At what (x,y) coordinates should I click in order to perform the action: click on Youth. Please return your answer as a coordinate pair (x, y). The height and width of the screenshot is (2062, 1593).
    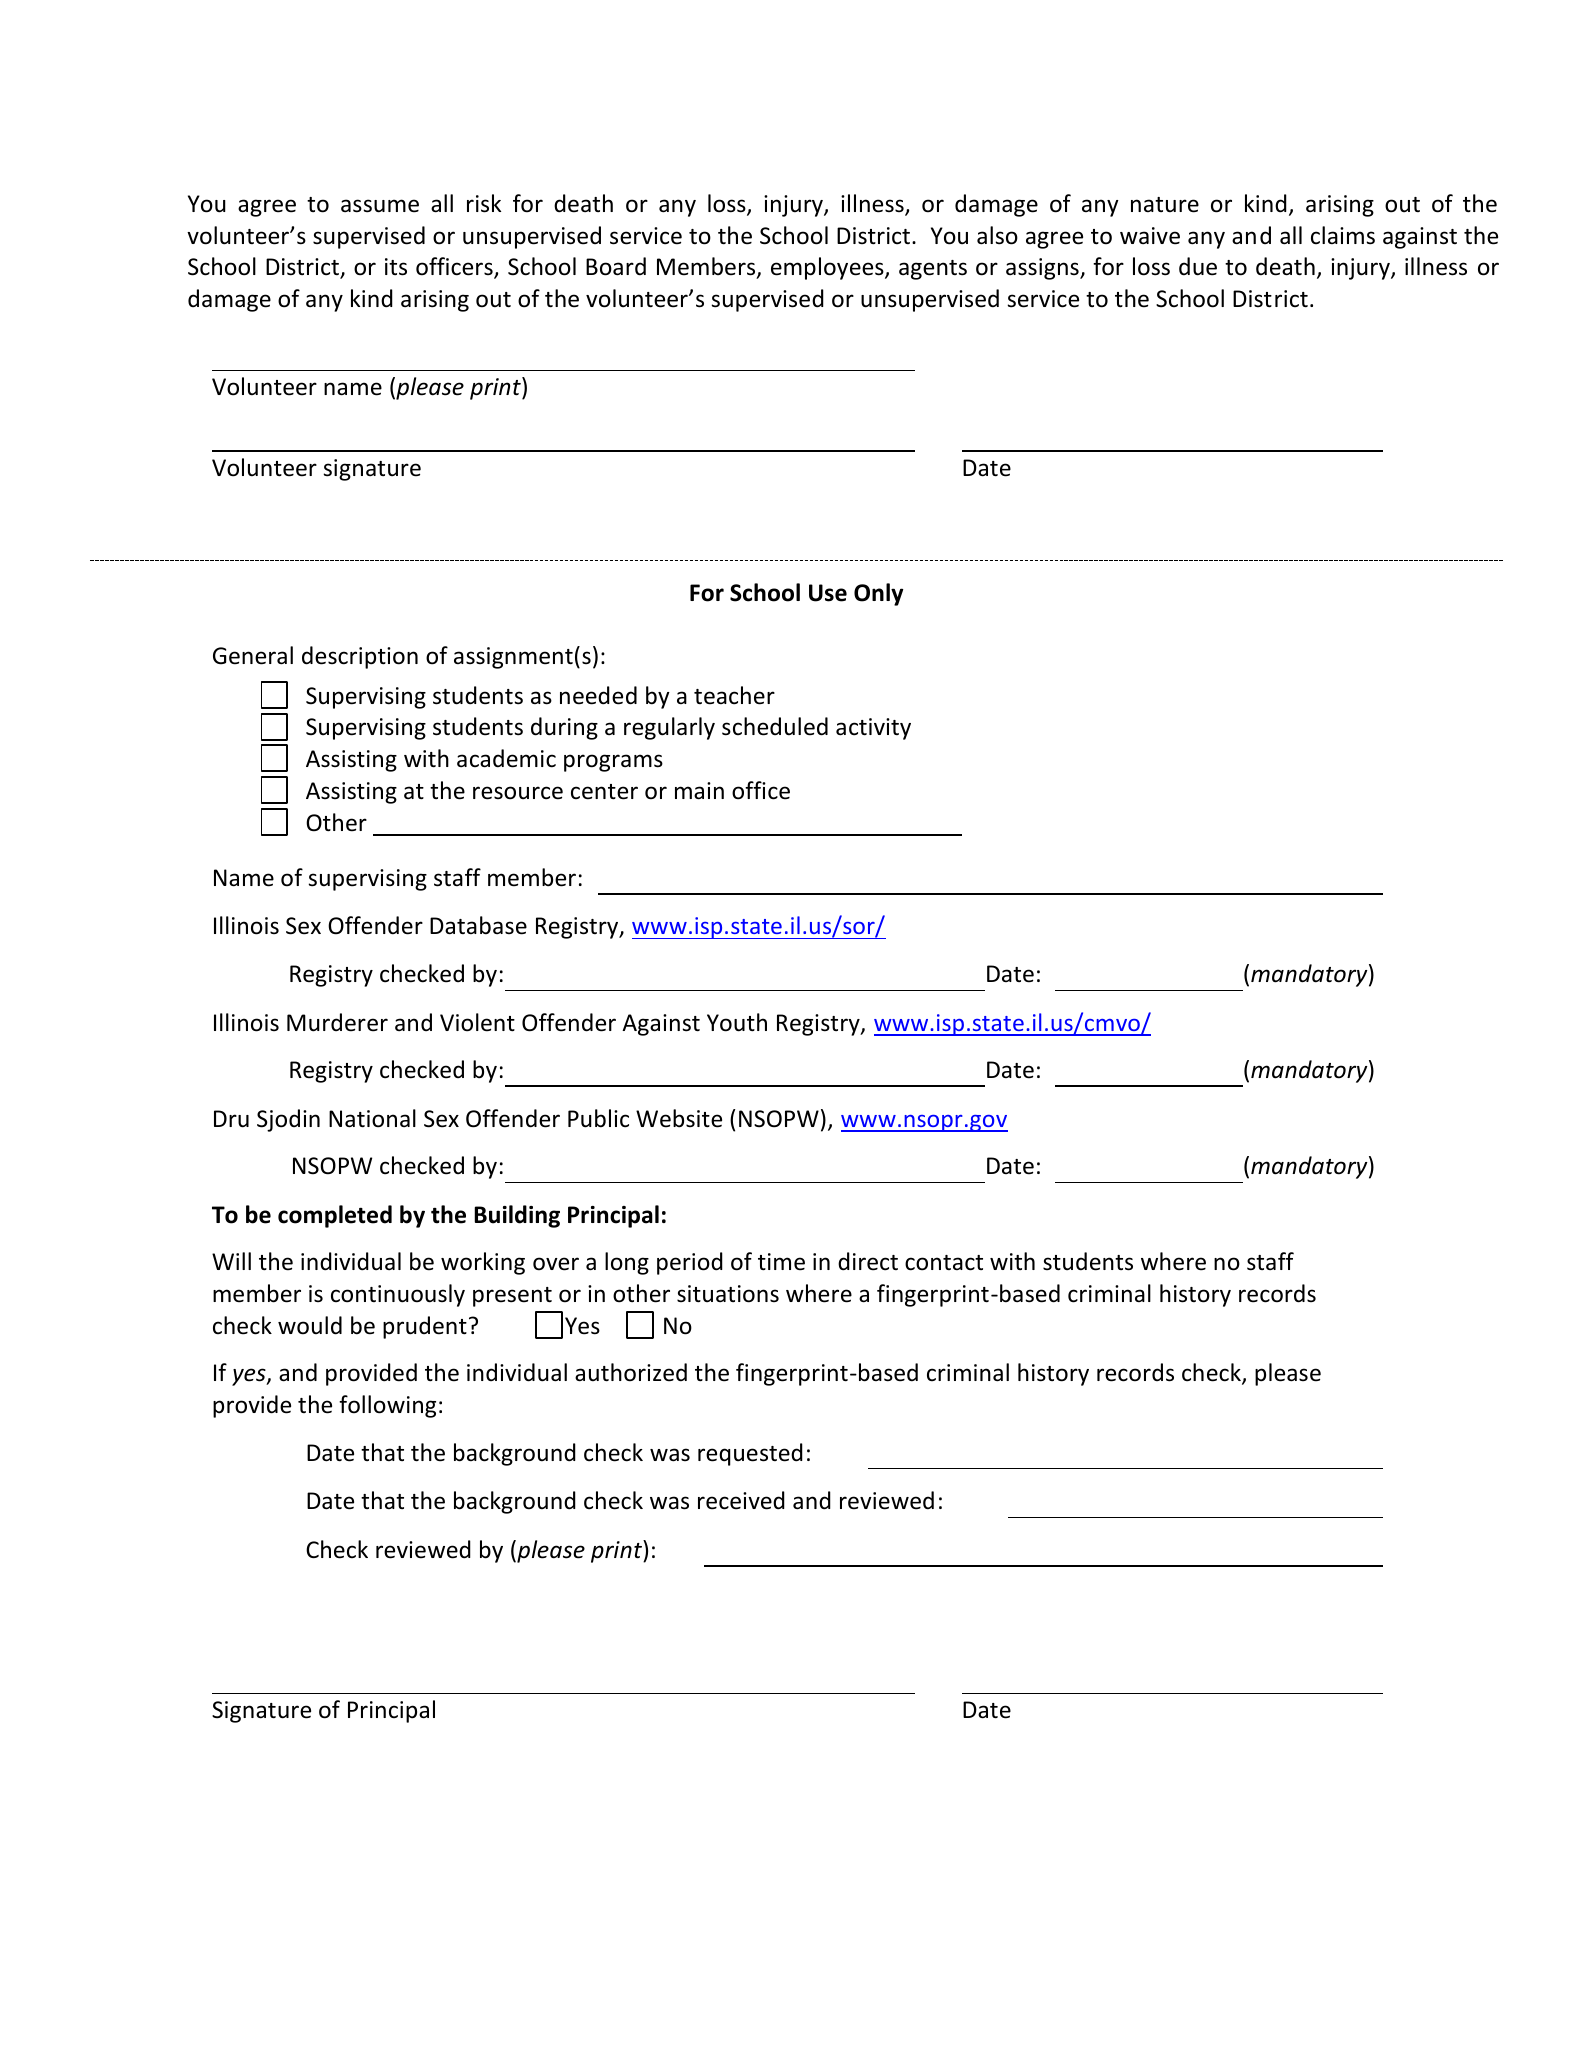
    Looking at the image, I should click on (737, 1022).
